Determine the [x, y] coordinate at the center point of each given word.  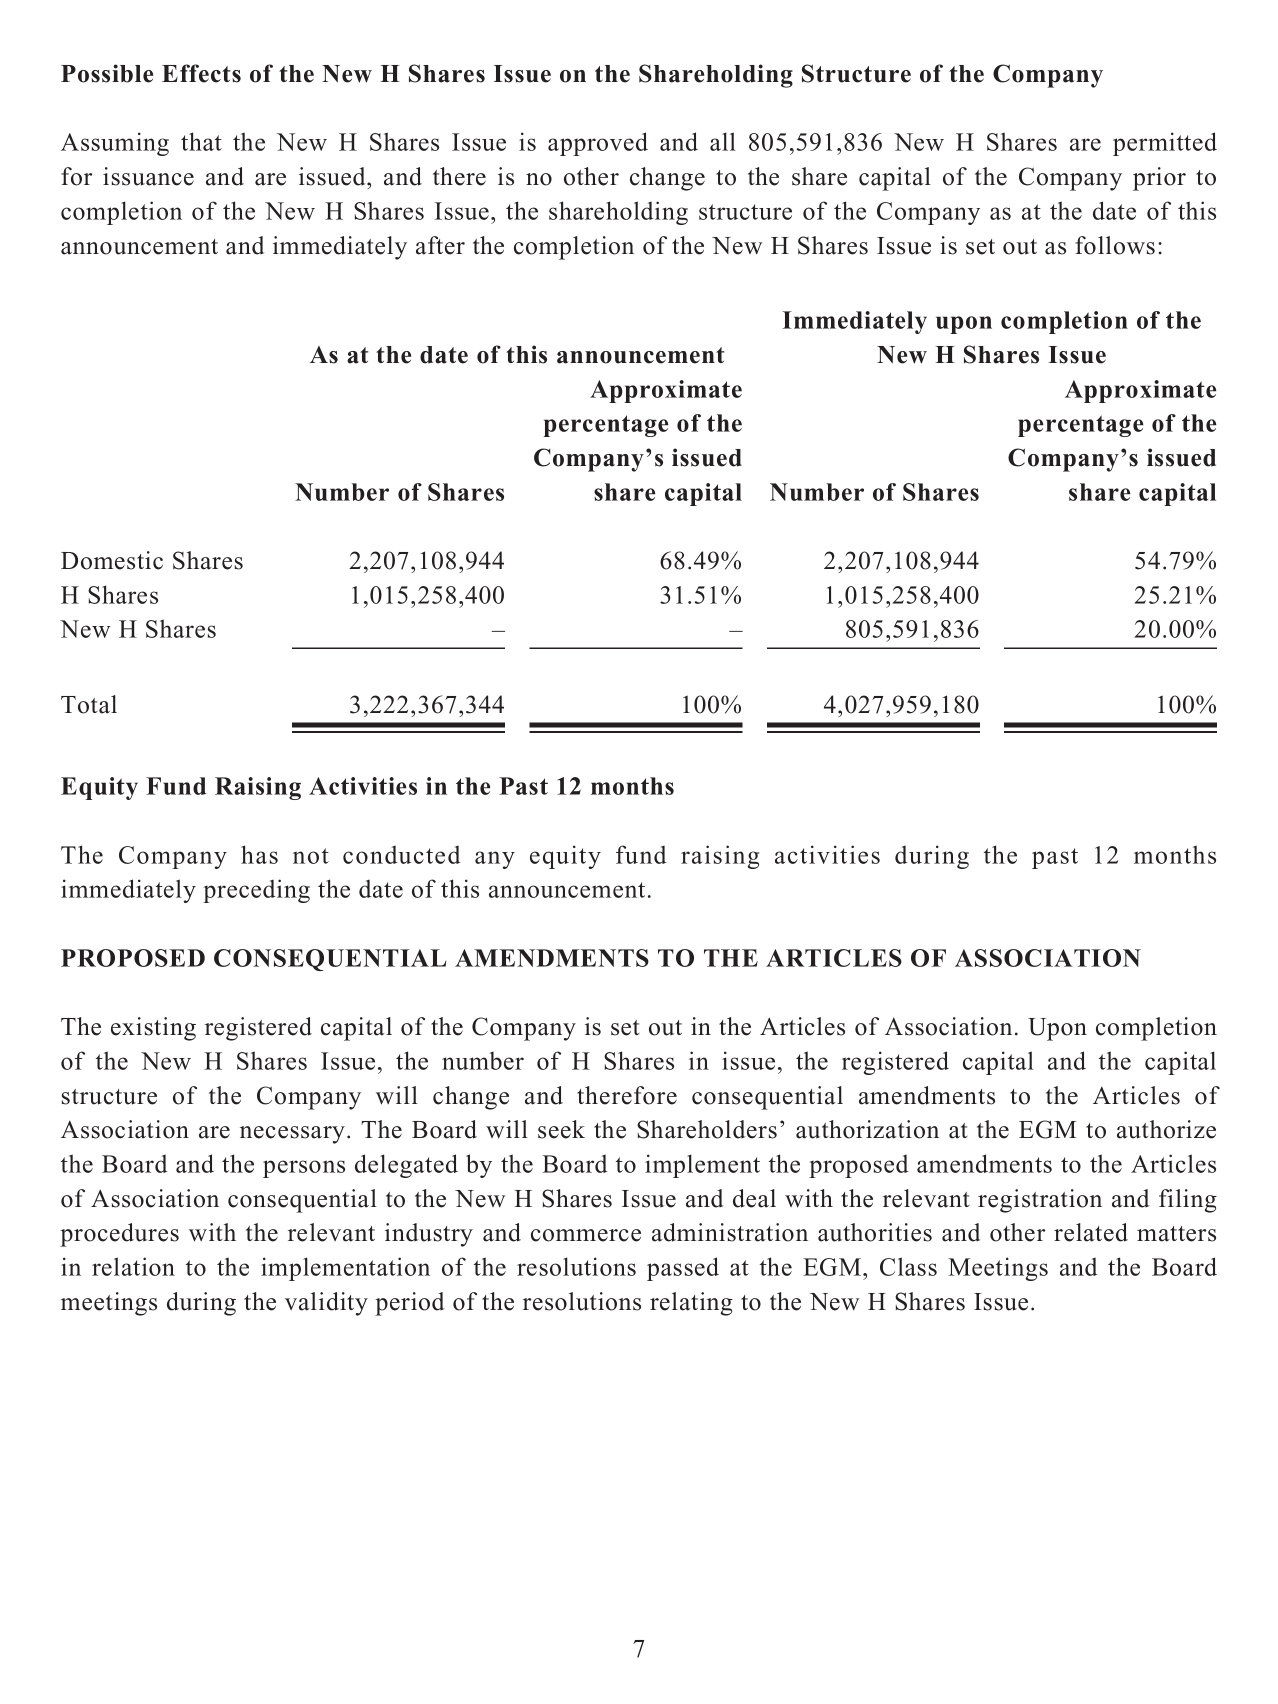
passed [683, 1269]
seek [561, 1129]
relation [133, 1266]
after [440, 245]
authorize [1166, 1129]
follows [1115, 245]
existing [153, 1029]
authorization [867, 1129]
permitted [1165, 144]
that [201, 141]
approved [598, 144]
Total [89, 704]
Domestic [112, 560]
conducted [402, 855]
